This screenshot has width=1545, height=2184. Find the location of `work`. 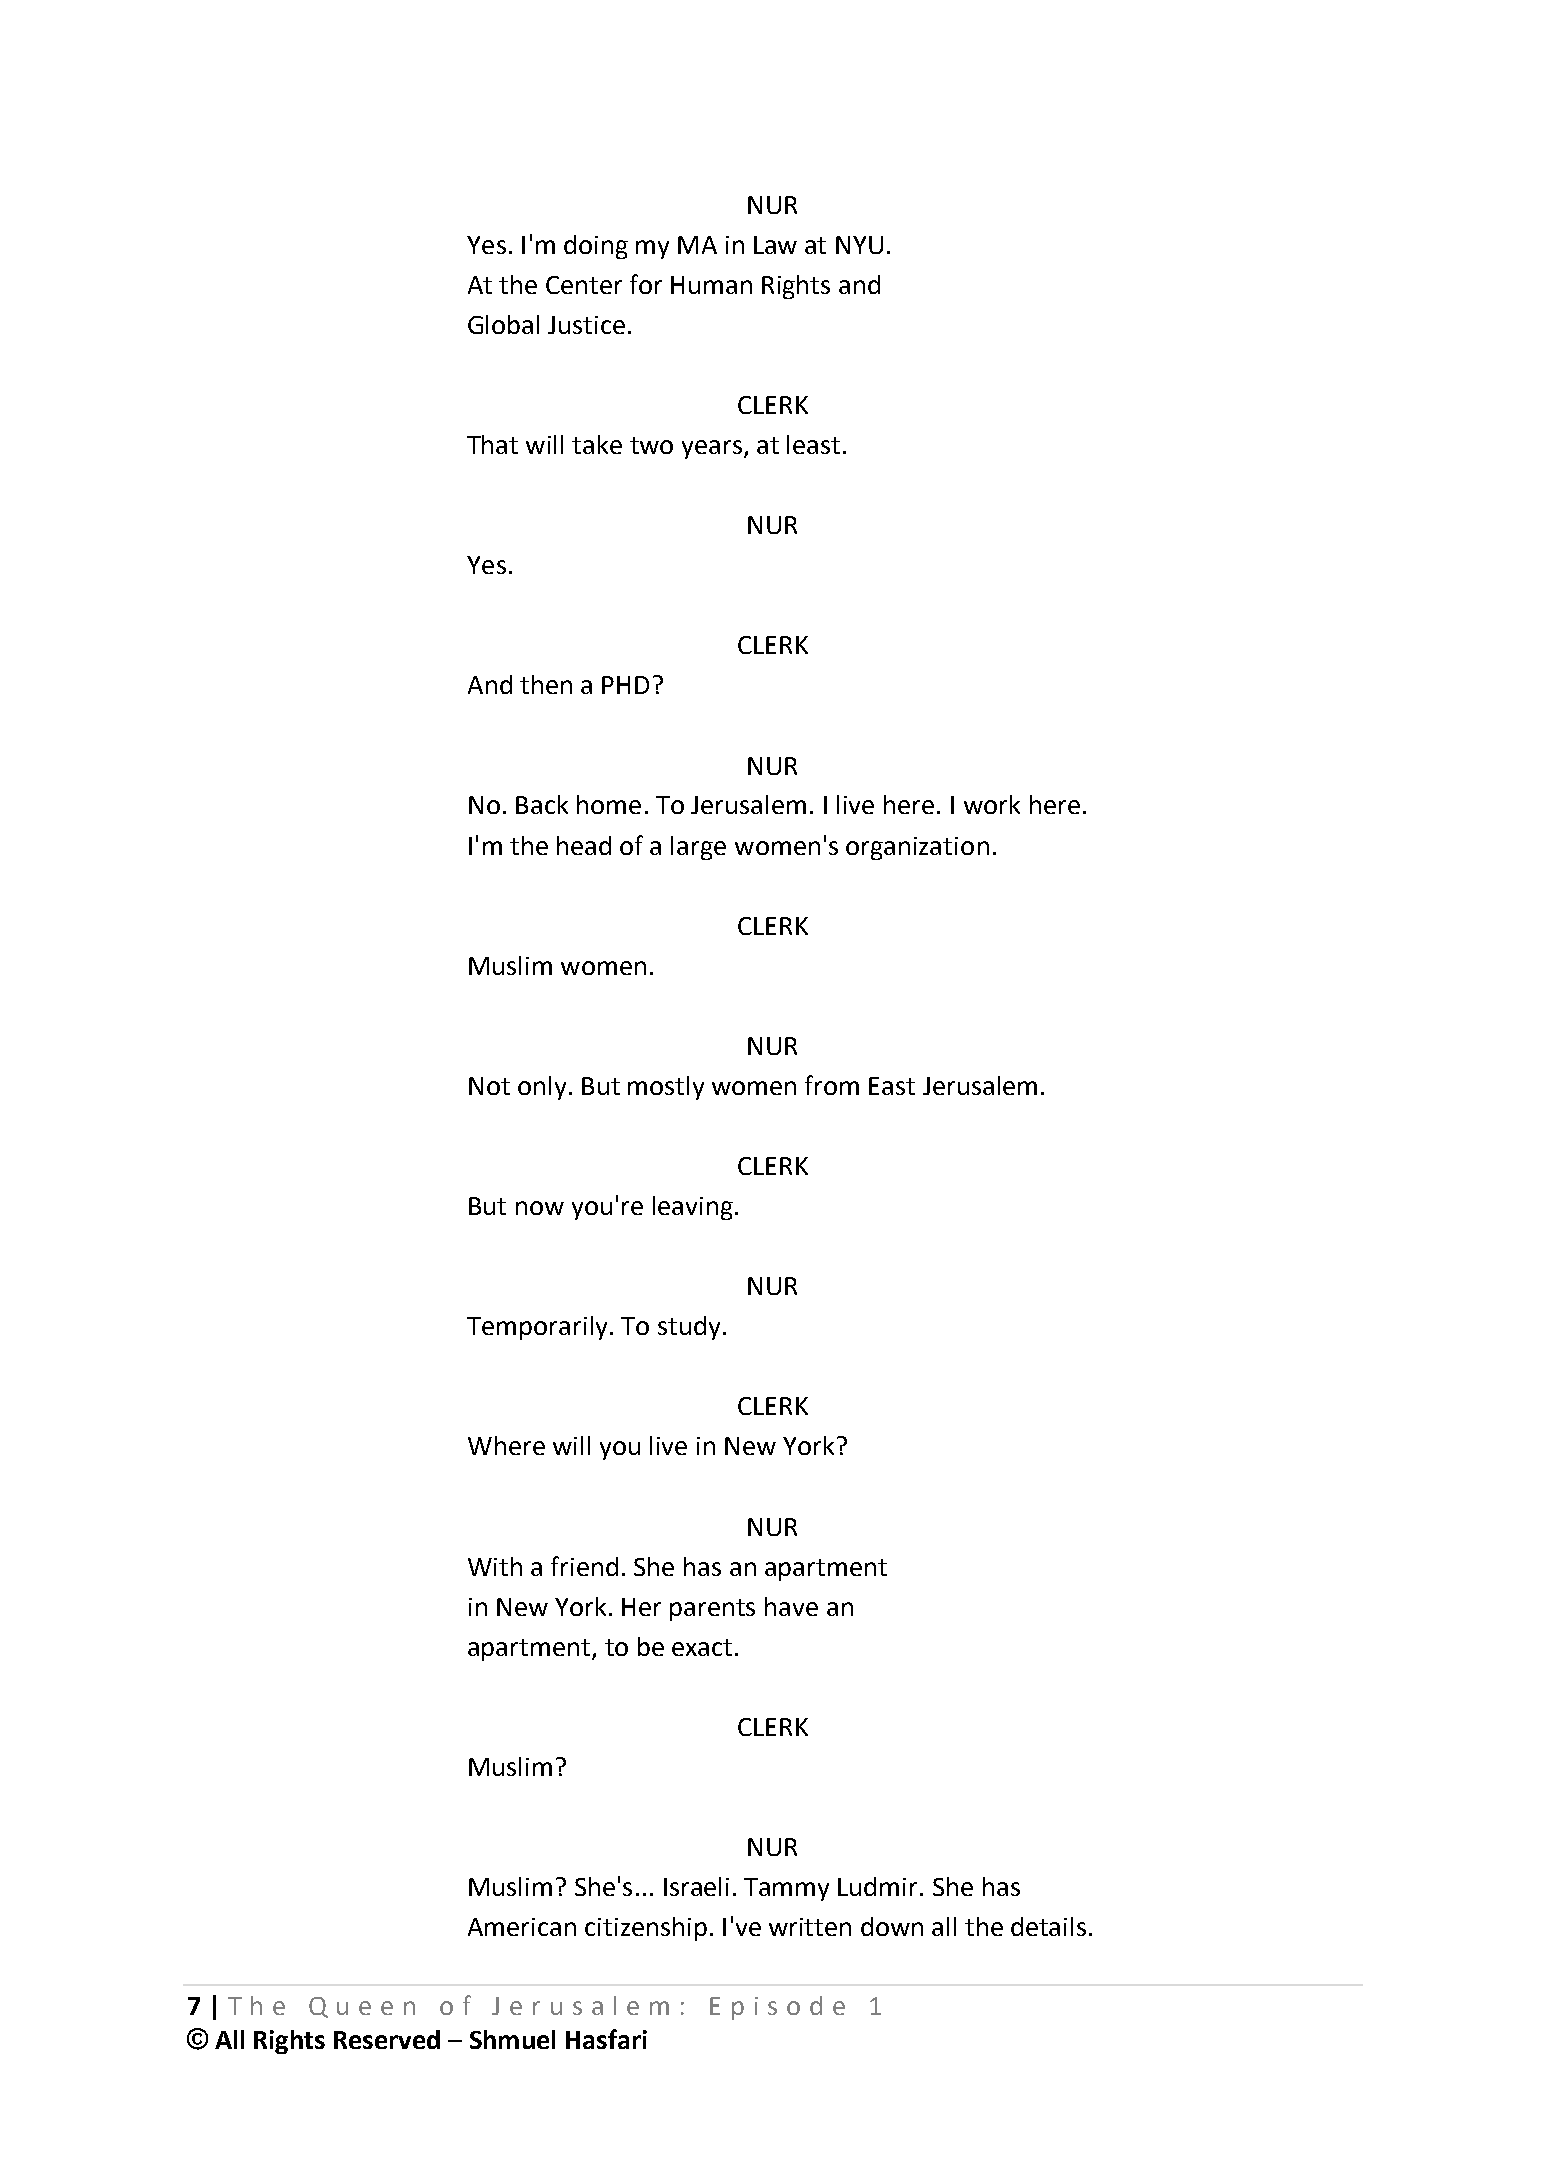

work is located at coordinates (992, 804).
